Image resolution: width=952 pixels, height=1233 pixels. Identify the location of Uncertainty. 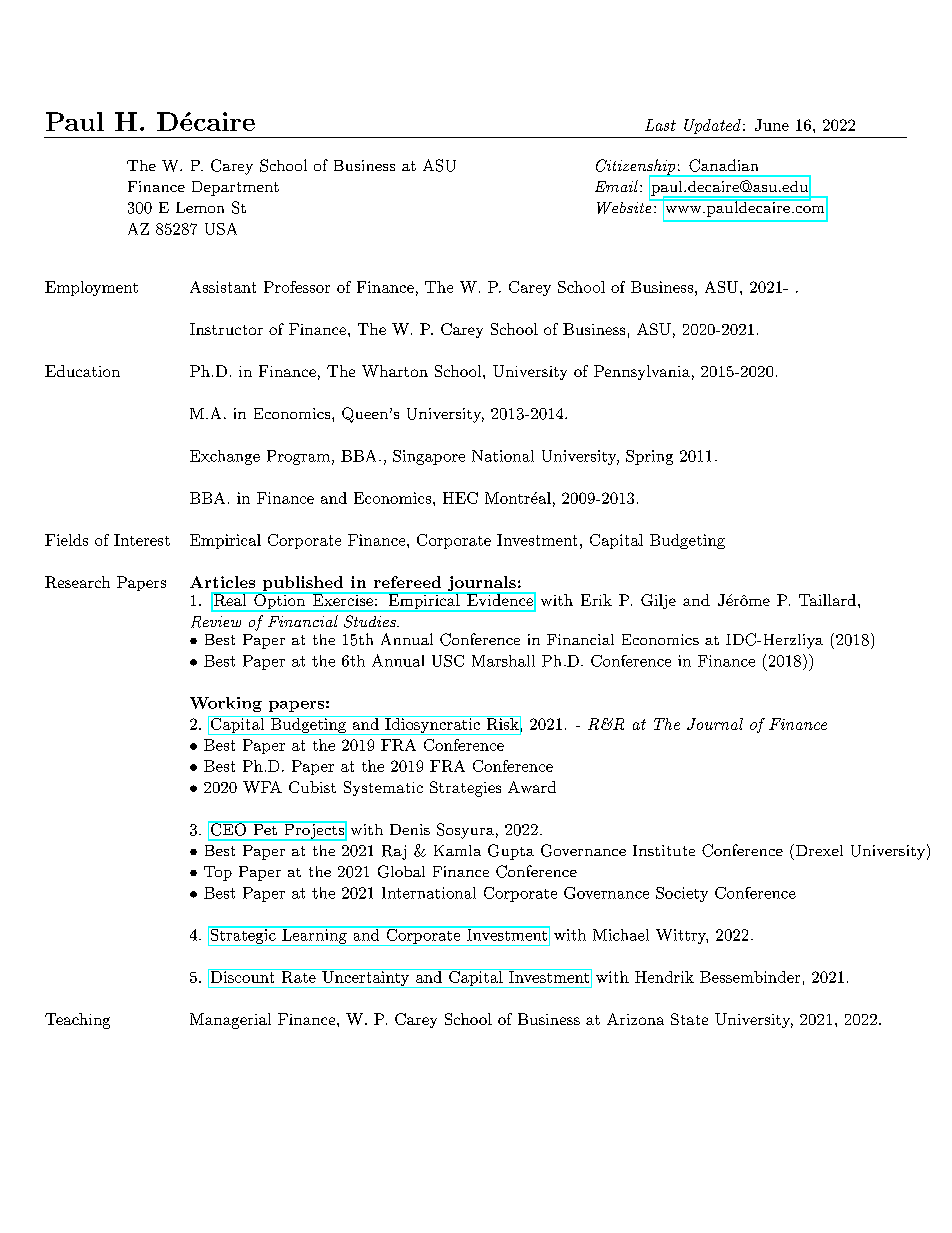
(365, 978).
